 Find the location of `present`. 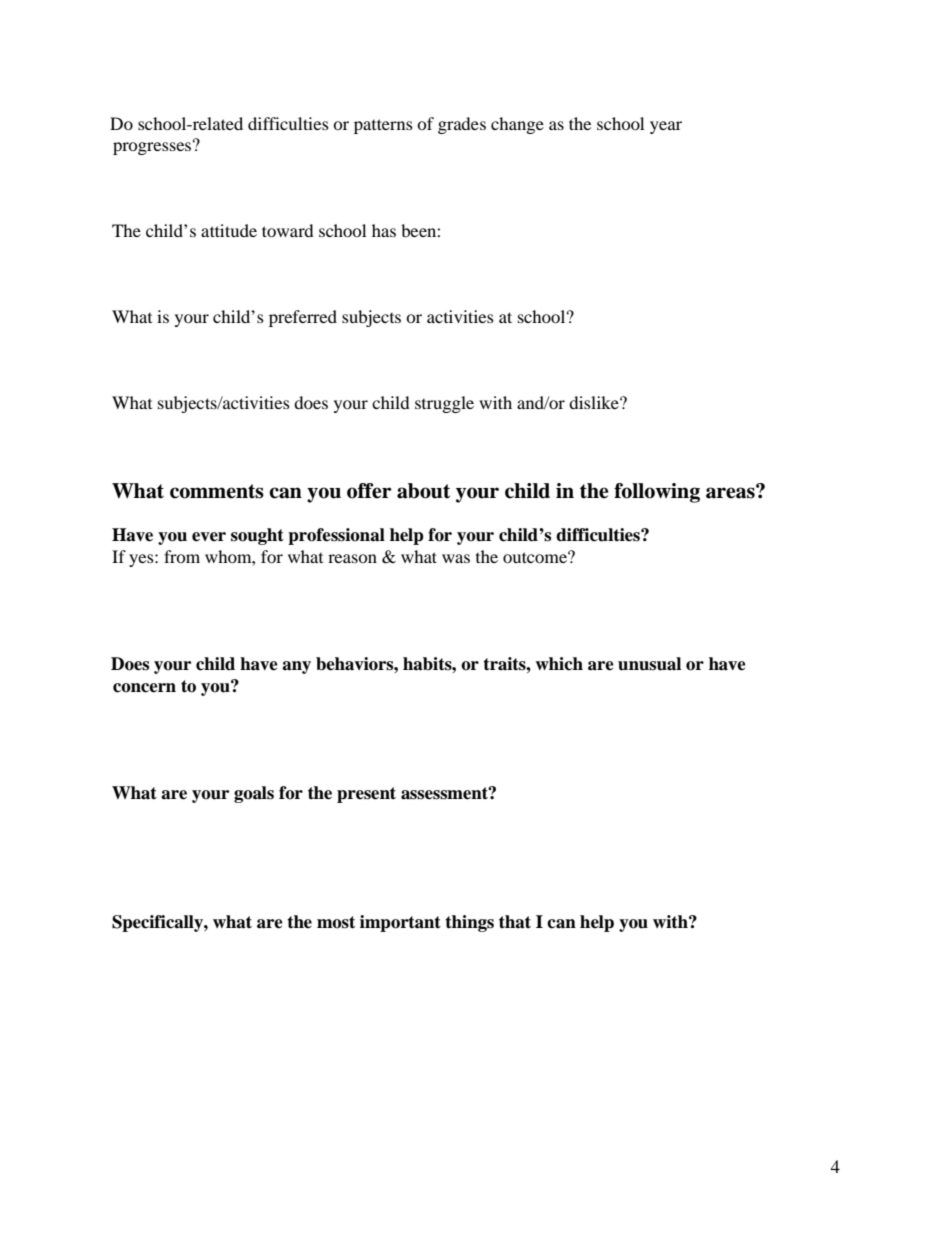

present is located at coordinates (366, 795).
